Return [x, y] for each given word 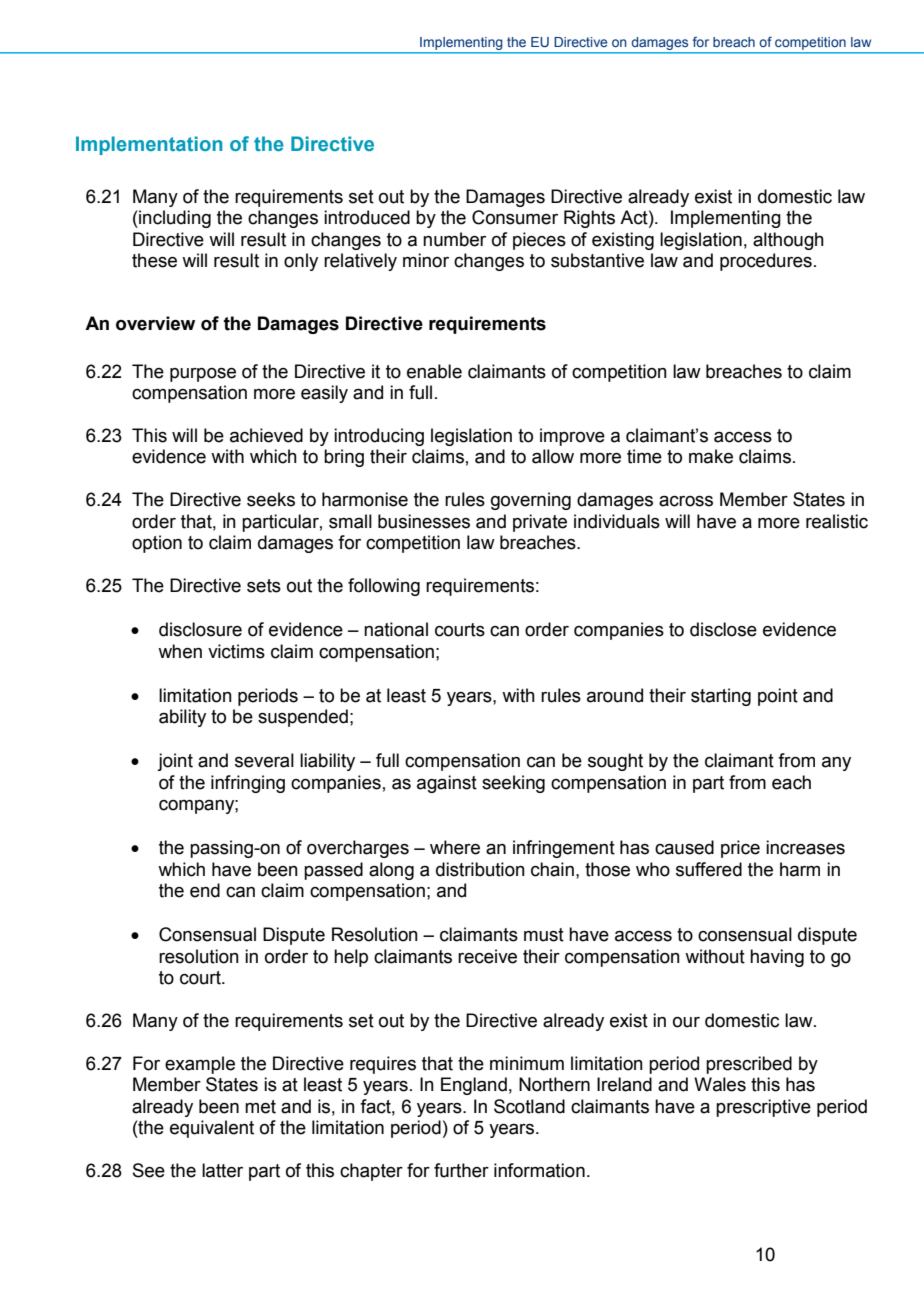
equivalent [212, 1129]
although [788, 241]
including [174, 219]
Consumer [515, 217]
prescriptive [763, 1108]
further [461, 1170]
